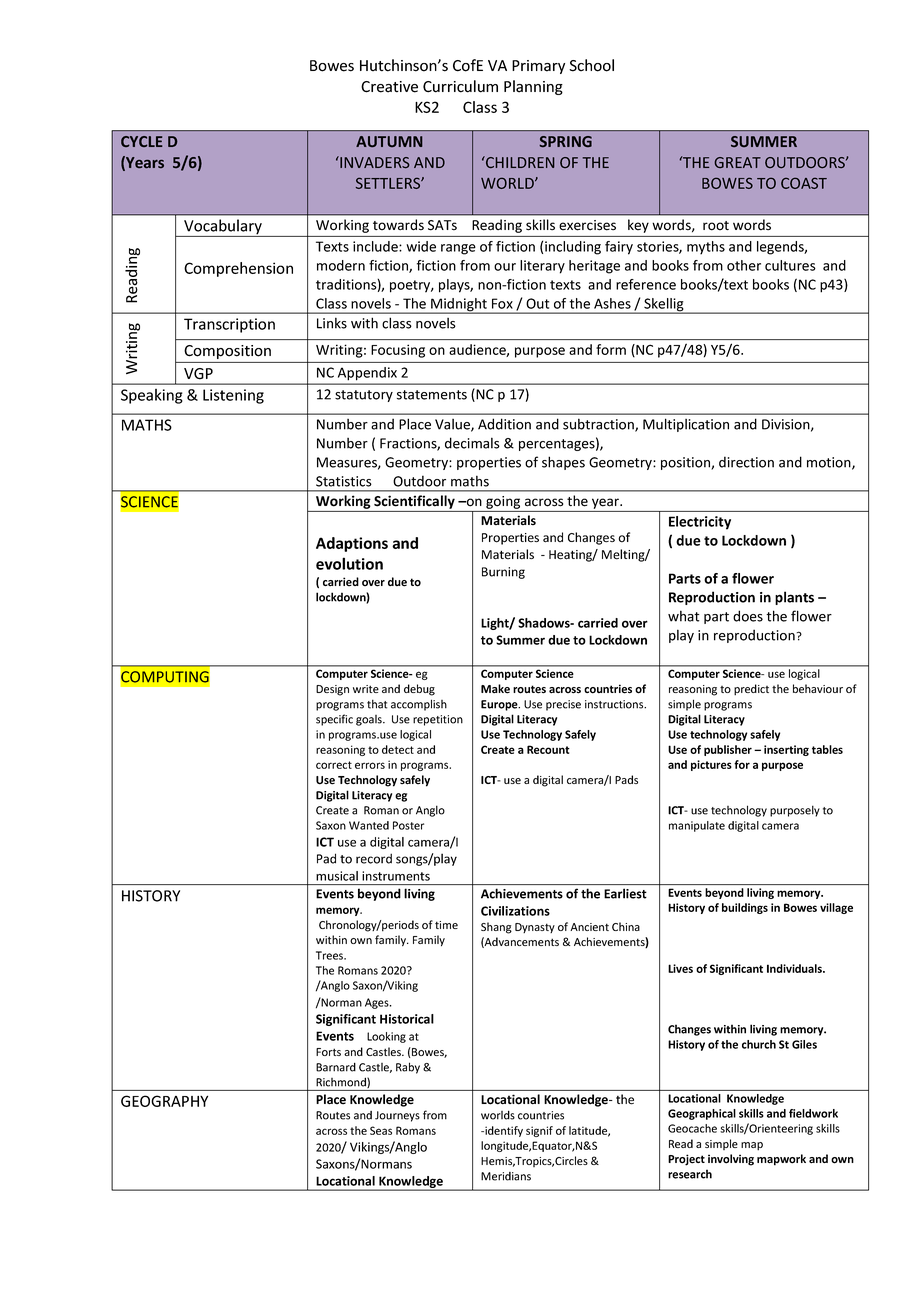 The width and height of the screenshot is (924, 1308). What do you see at coordinates (748, 616) in the screenshot?
I see `does` at bounding box center [748, 616].
